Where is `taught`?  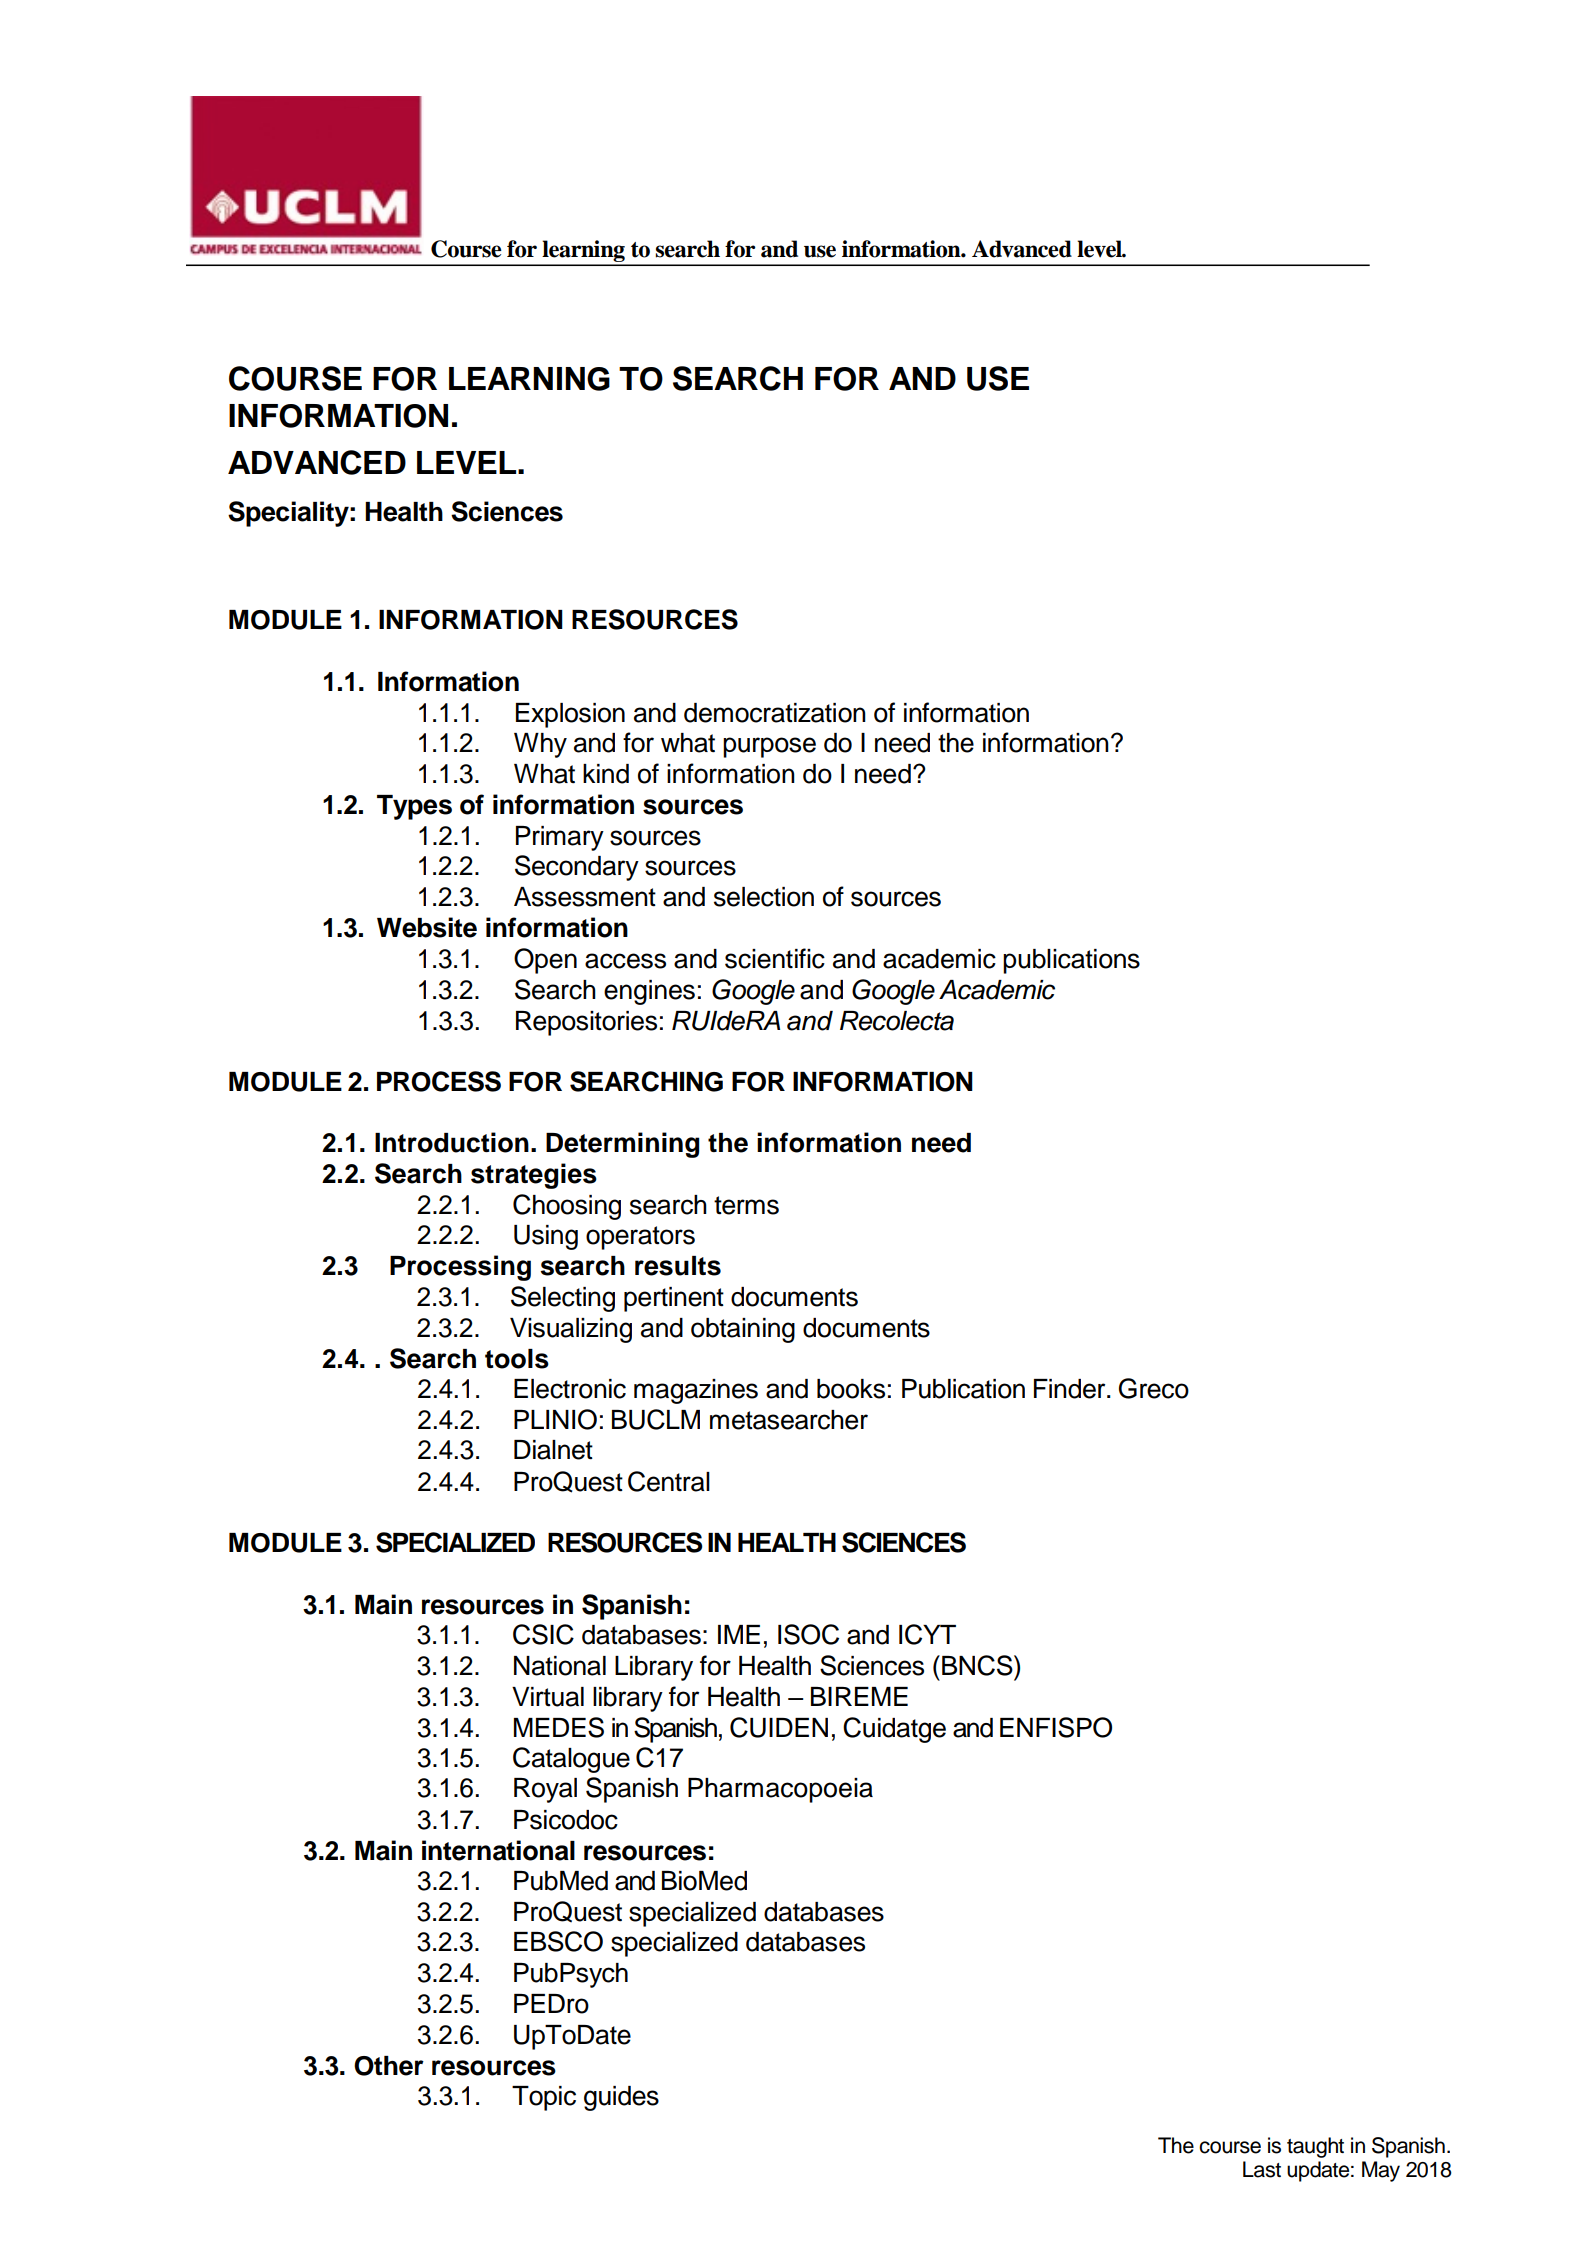
taught is located at coordinates (1315, 2147).
